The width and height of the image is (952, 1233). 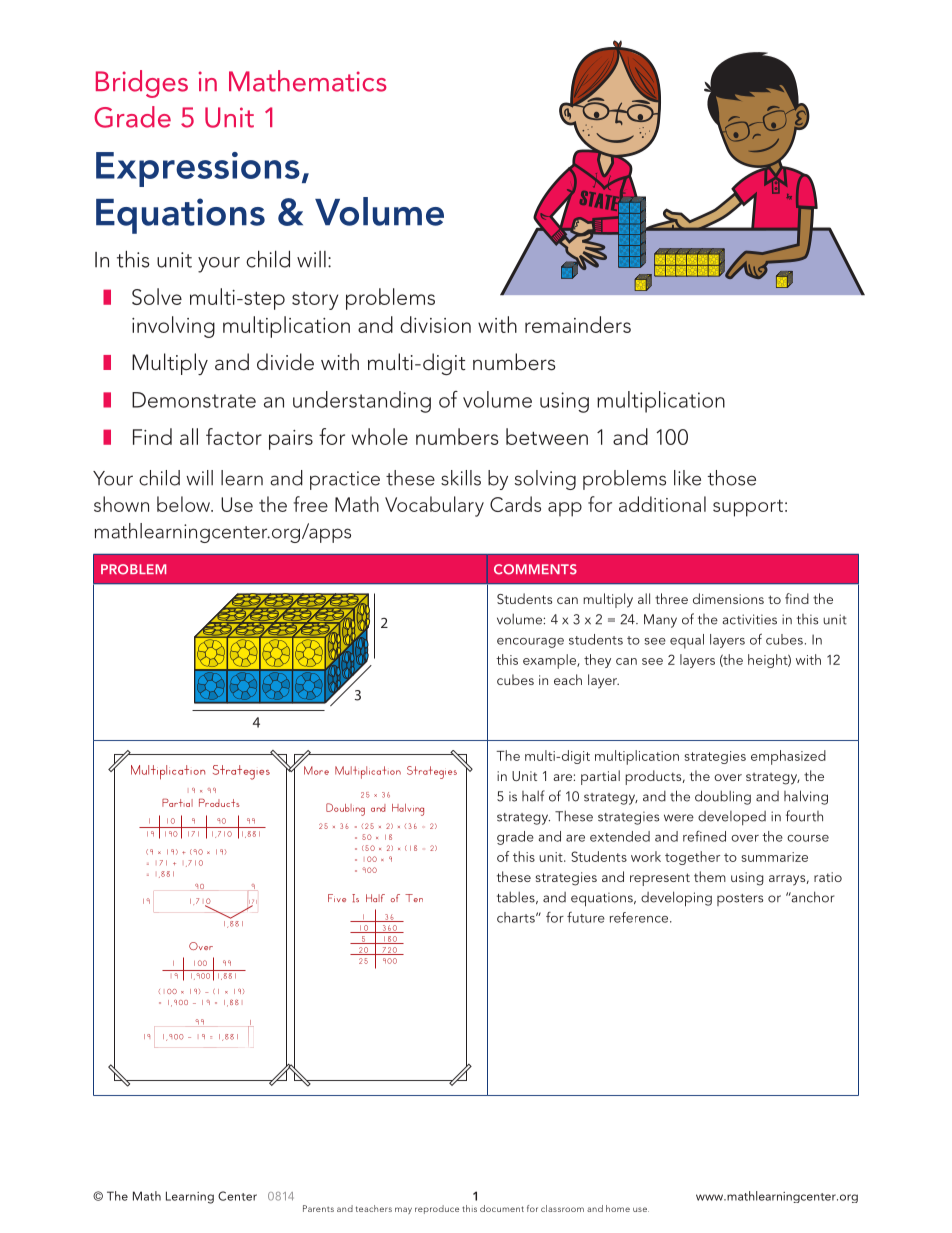 I want to click on remainders, so click(x=578, y=324).
